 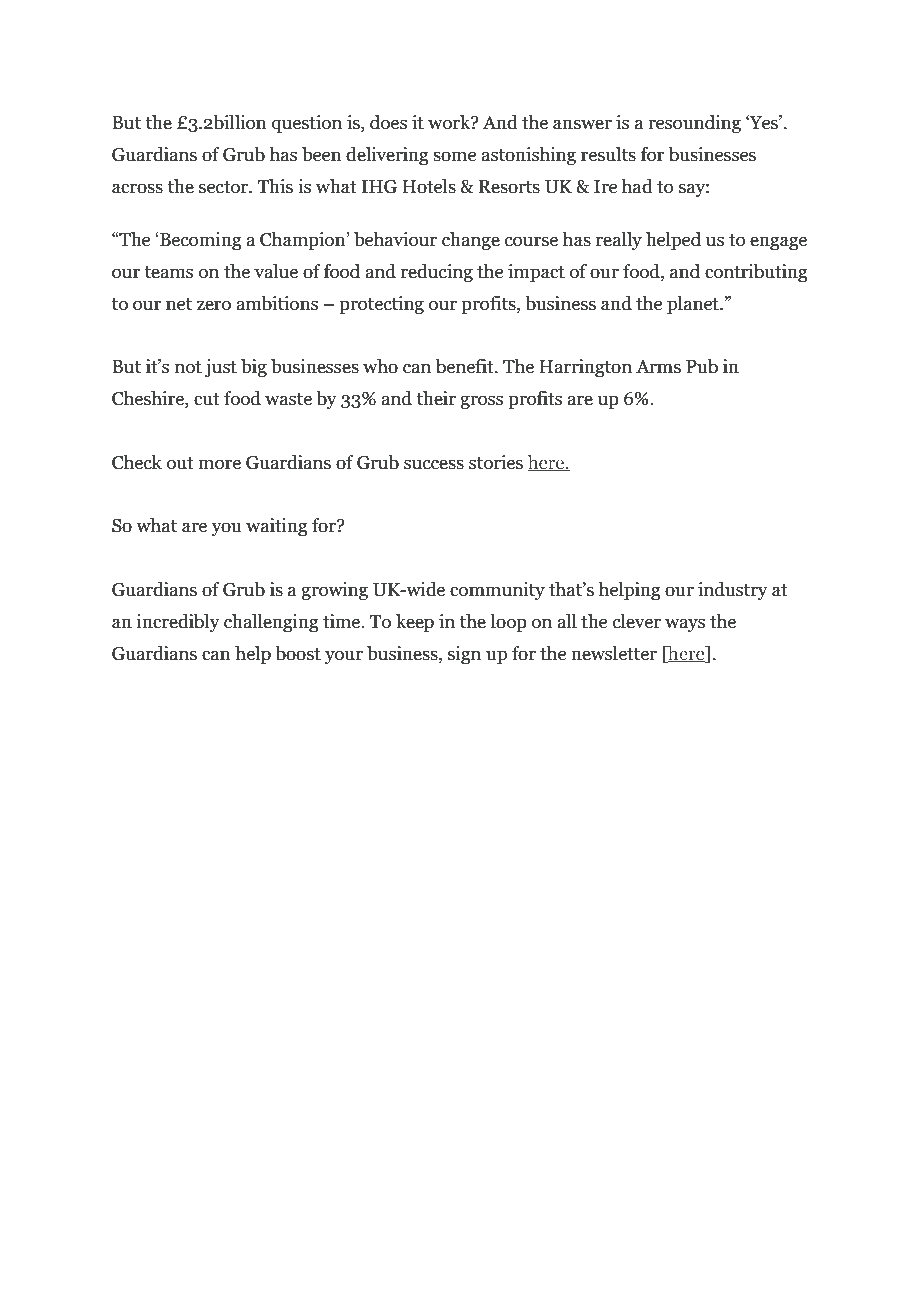 I want to click on just, so click(x=221, y=368).
